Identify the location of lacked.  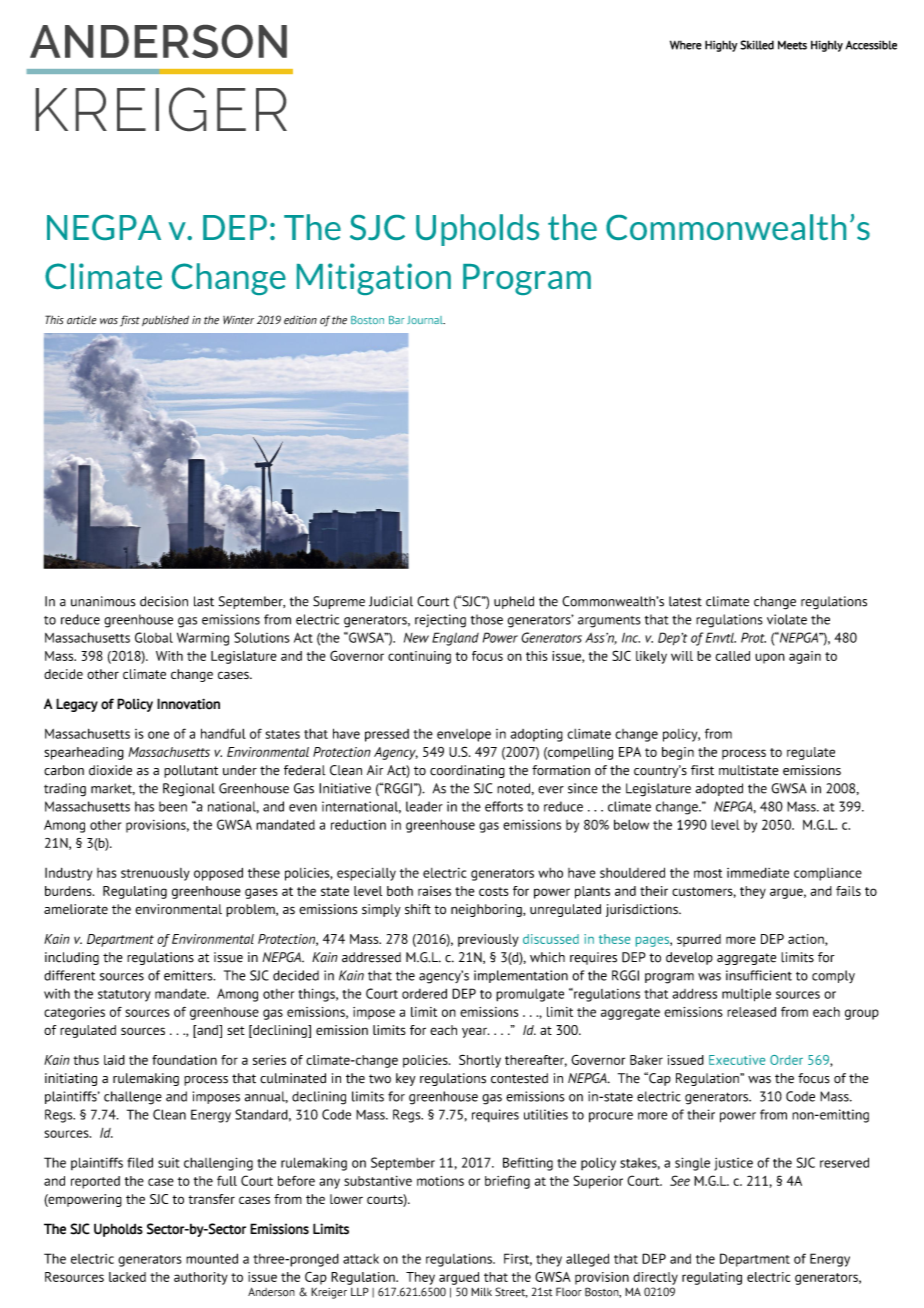
(127, 1277).
